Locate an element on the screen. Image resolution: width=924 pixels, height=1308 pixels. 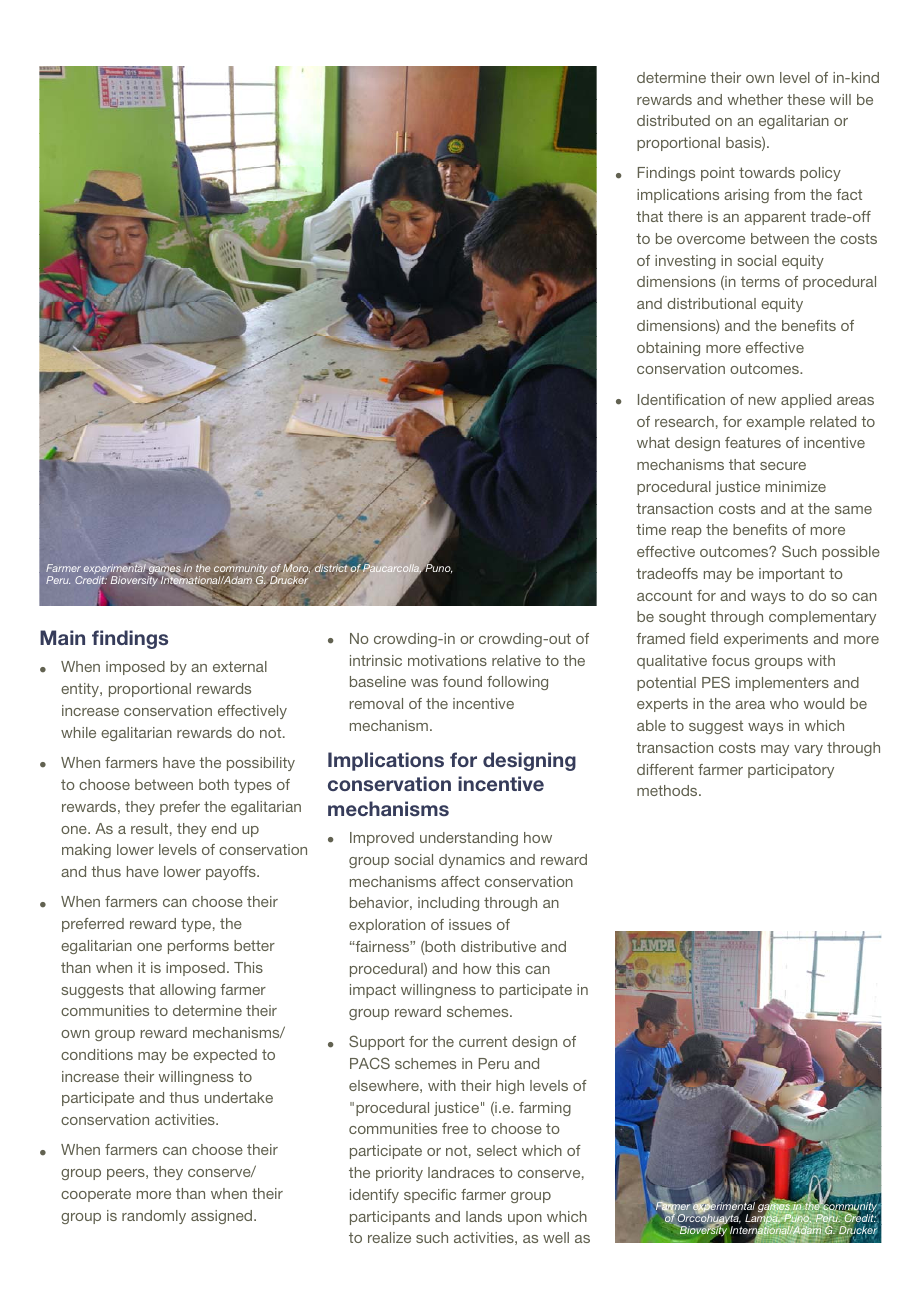
whether is located at coordinates (755, 99).
